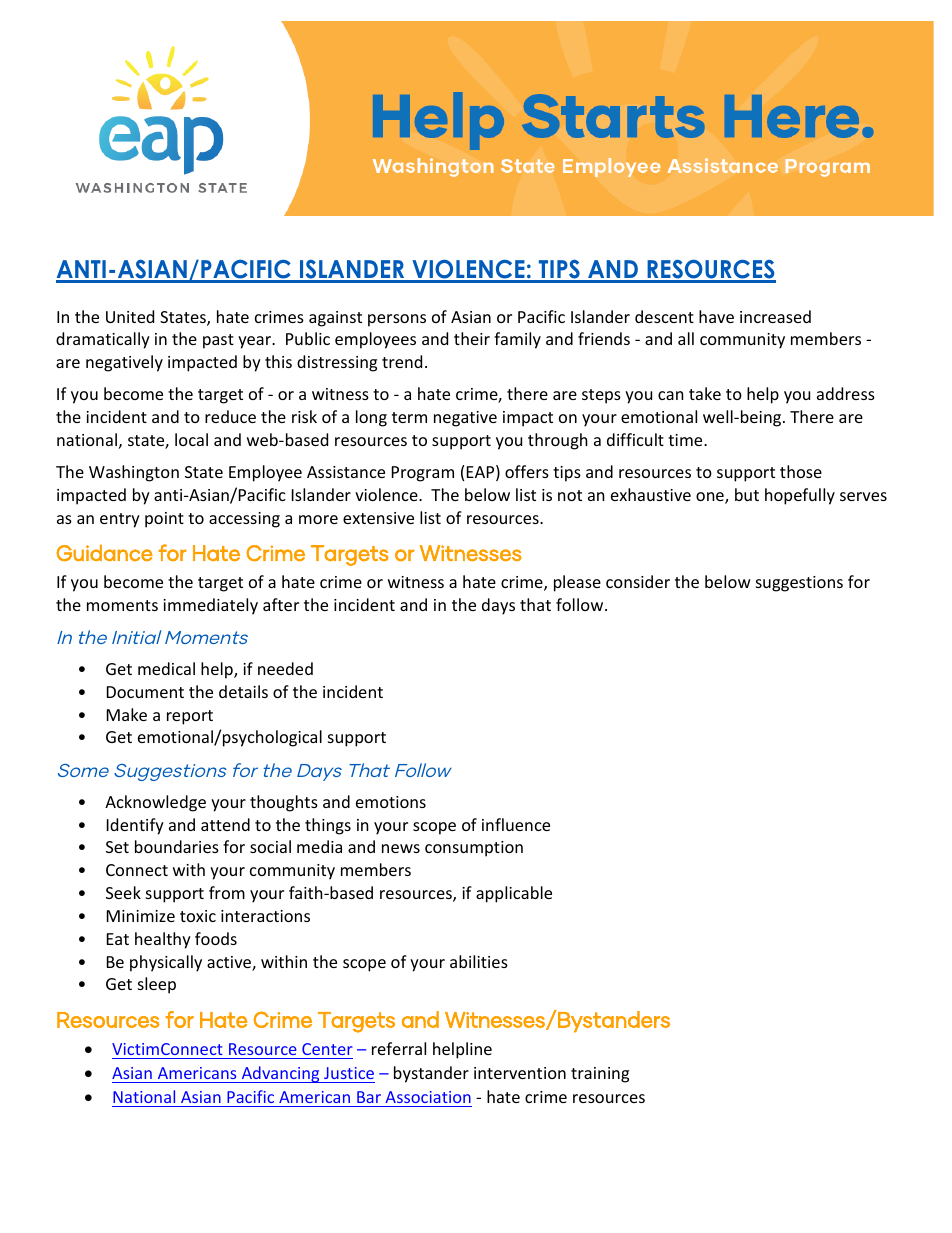 The height and width of the image is (1233, 952). I want to click on their, so click(472, 338).
